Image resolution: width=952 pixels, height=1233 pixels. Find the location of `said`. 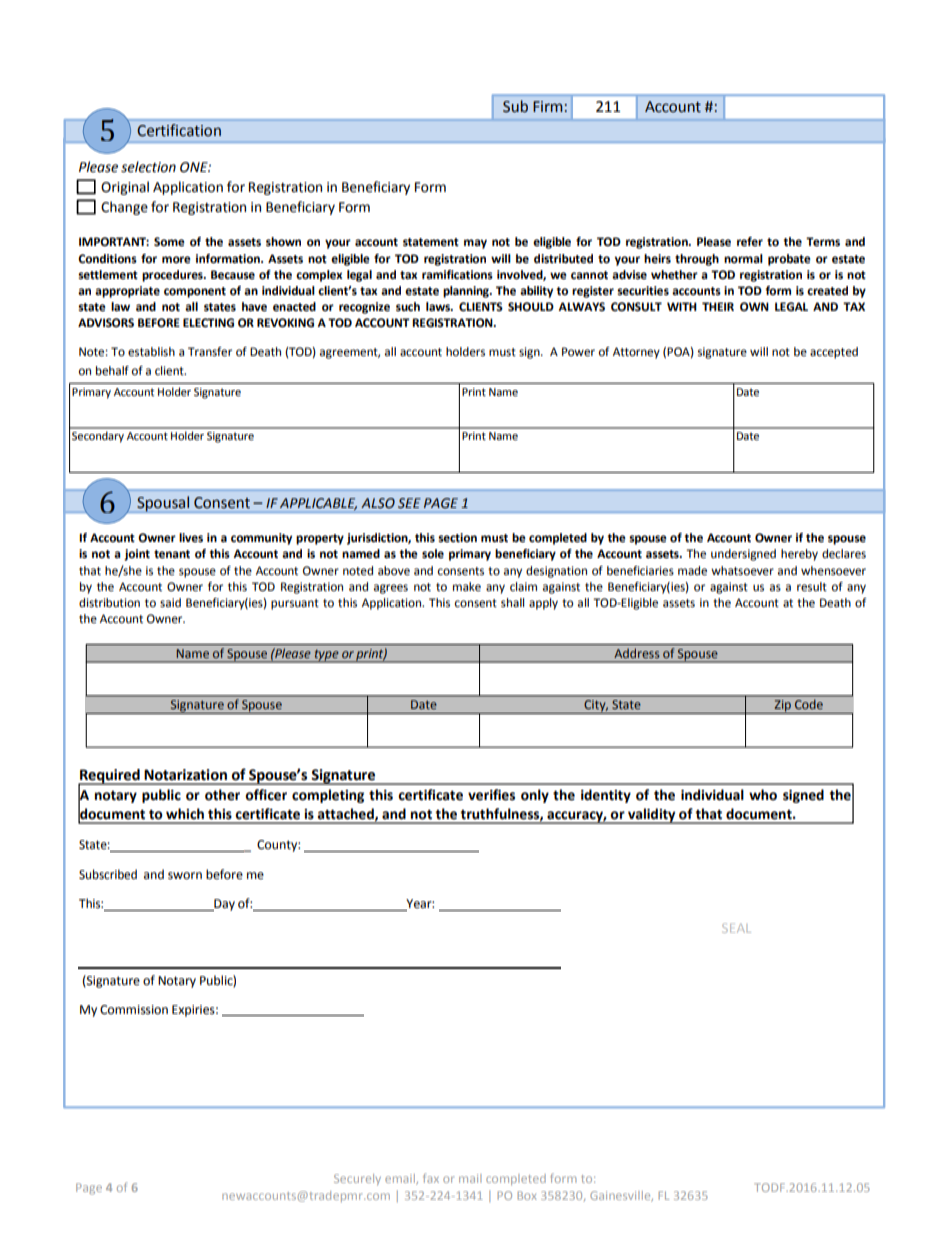

said is located at coordinates (170, 602).
